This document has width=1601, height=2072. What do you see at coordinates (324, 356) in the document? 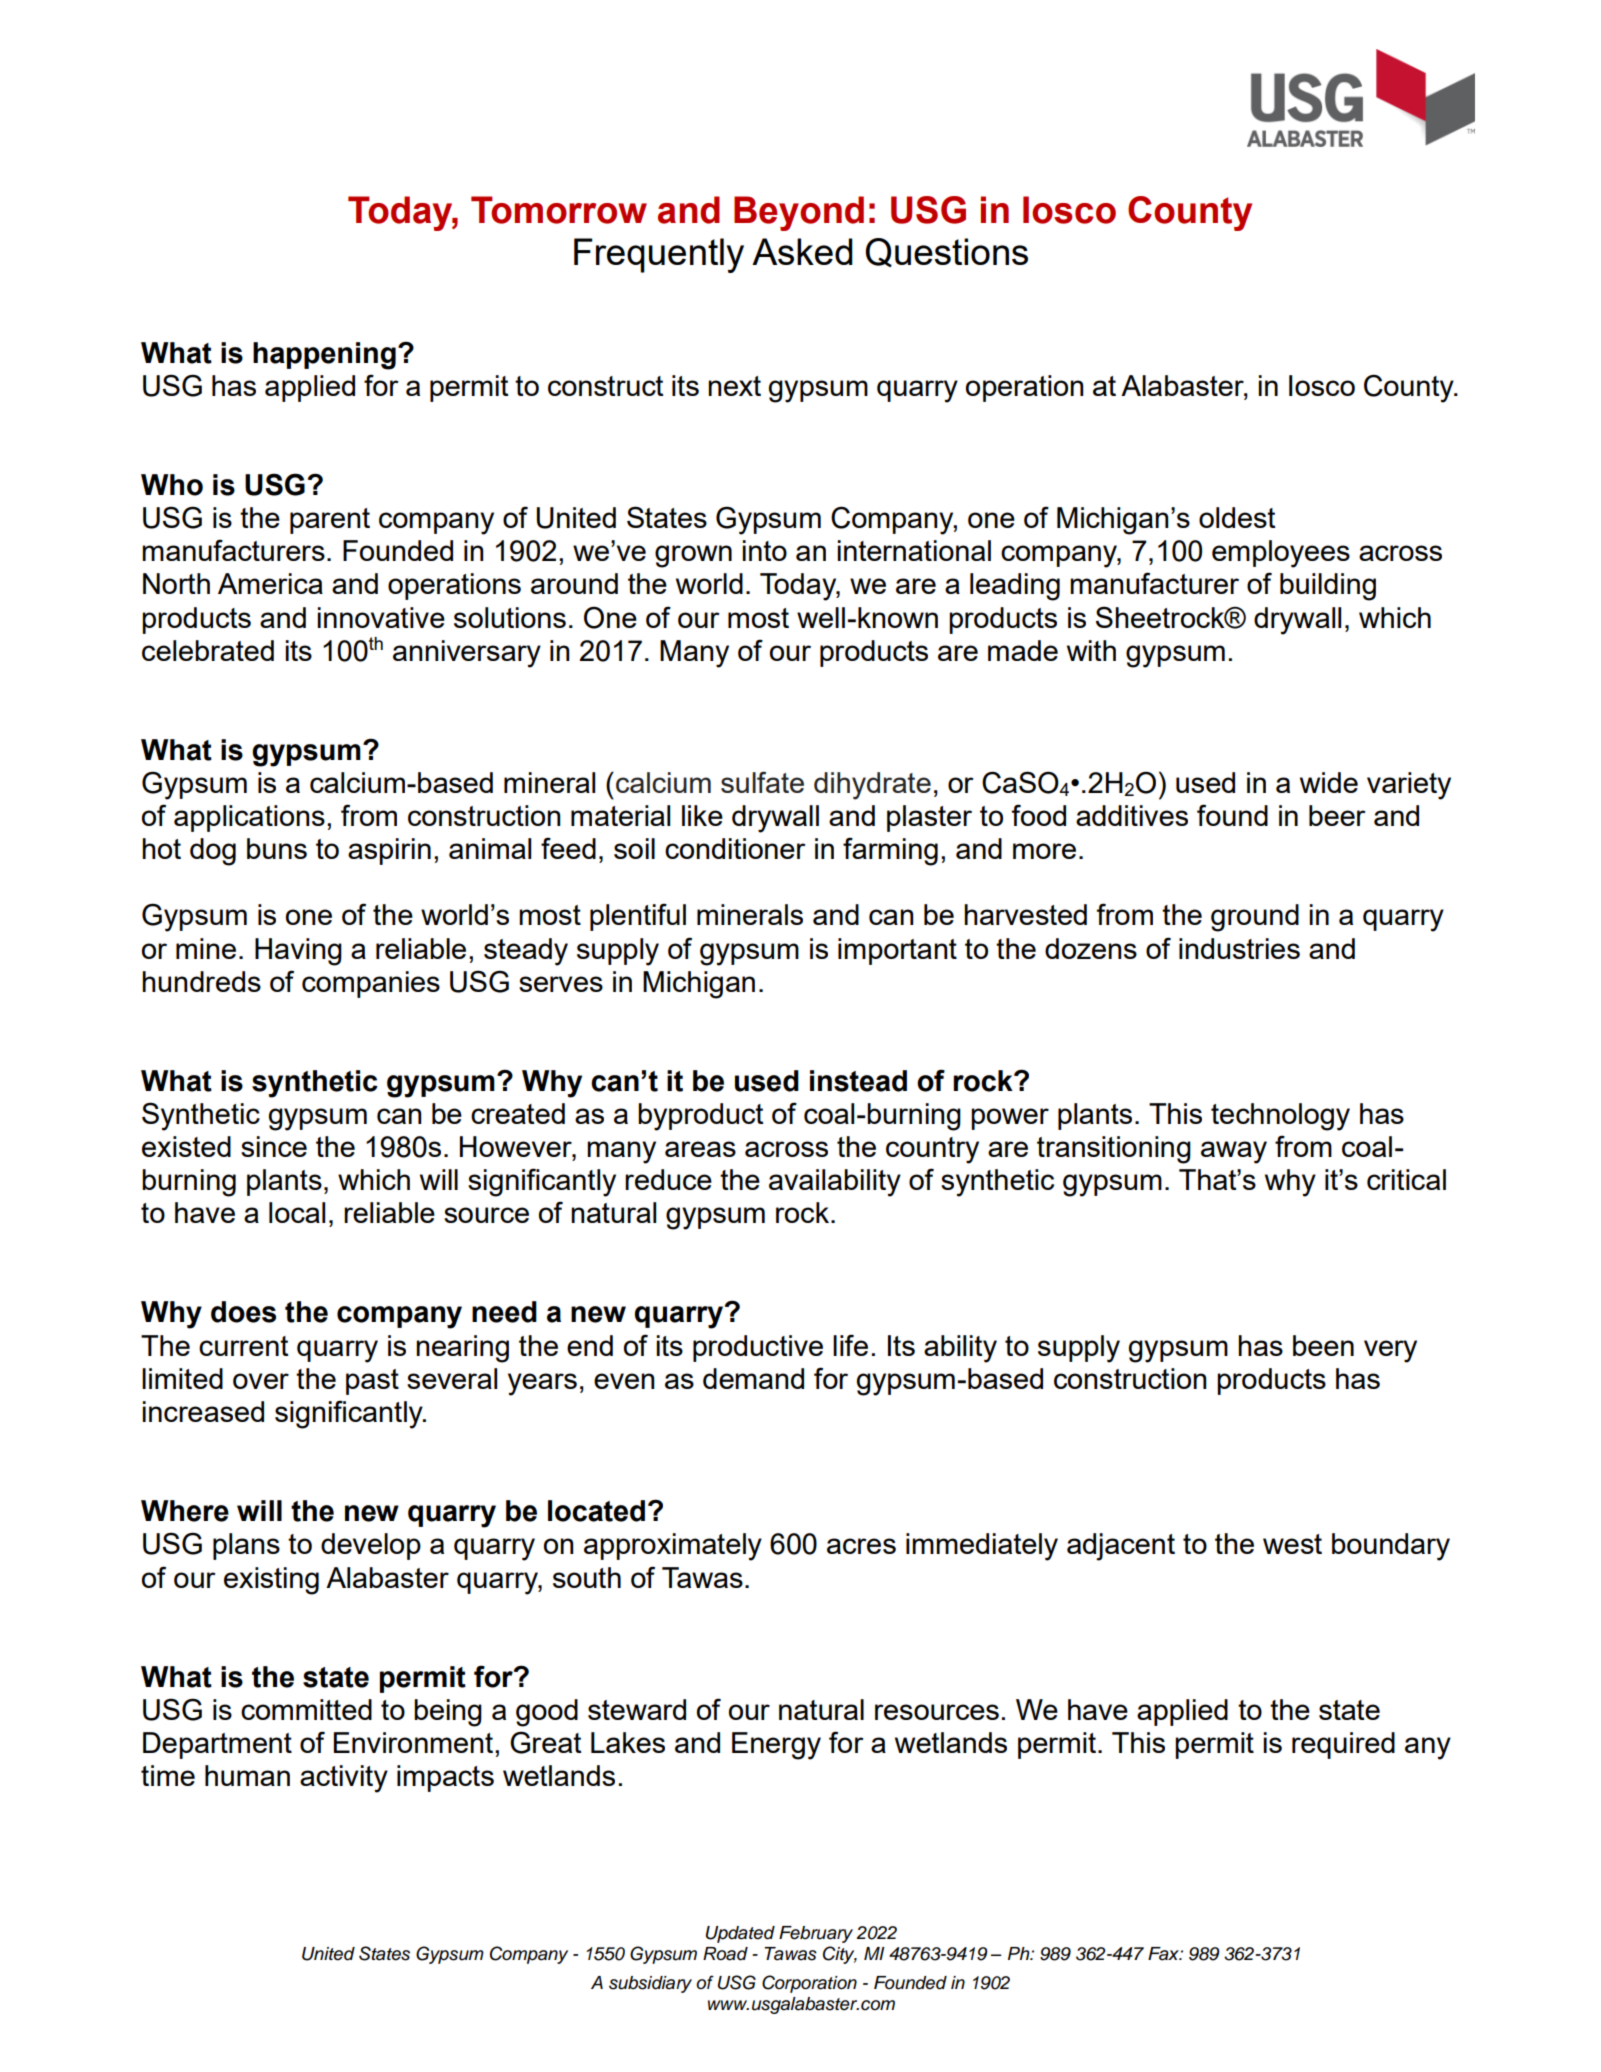
I see `happening` at bounding box center [324, 356].
